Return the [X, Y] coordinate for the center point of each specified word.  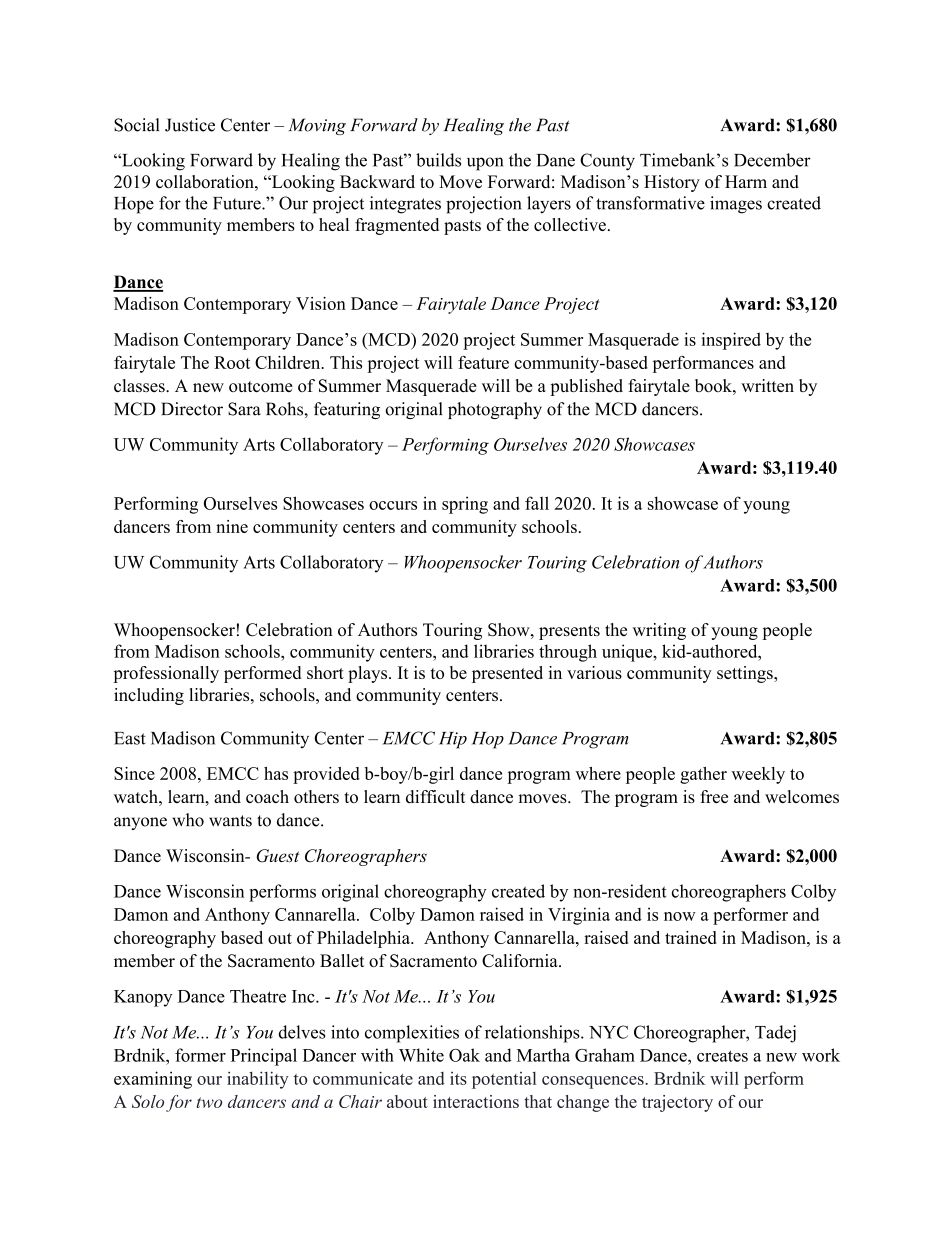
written [767, 385]
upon [485, 164]
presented [507, 674]
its [458, 1078]
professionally [166, 674]
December [772, 160]
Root [232, 362]
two [209, 1102]
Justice [190, 125]
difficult [435, 796]
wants [230, 821]
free [714, 796]
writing [659, 631]
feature [483, 362]
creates [722, 1056]
